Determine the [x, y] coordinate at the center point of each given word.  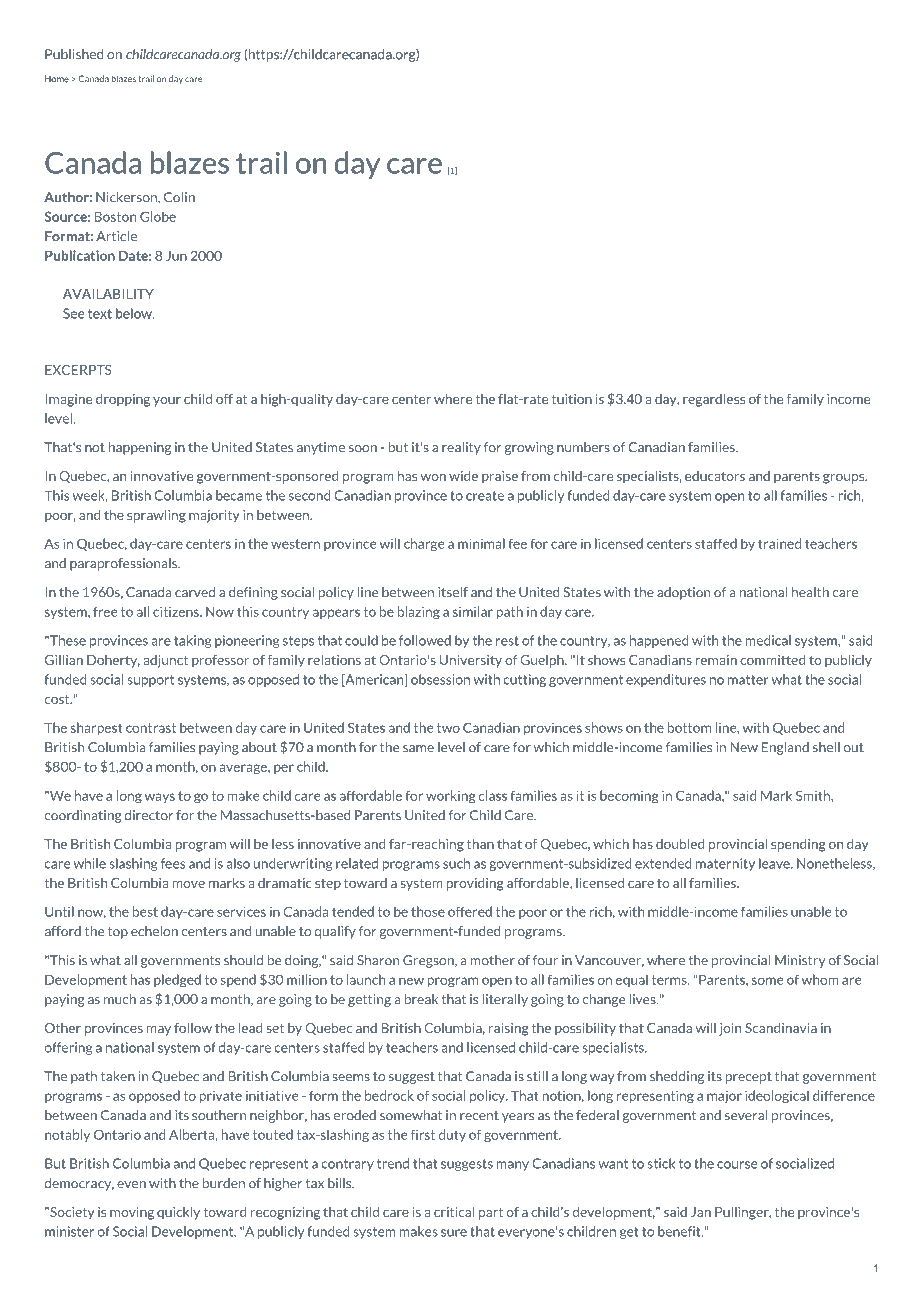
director [149, 815]
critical [454, 1211]
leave [775, 863]
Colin [179, 197]
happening [140, 448]
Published [74, 54]
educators [715, 476]
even [131, 1185]
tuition [572, 399]
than [480, 843]
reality [461, 448]
